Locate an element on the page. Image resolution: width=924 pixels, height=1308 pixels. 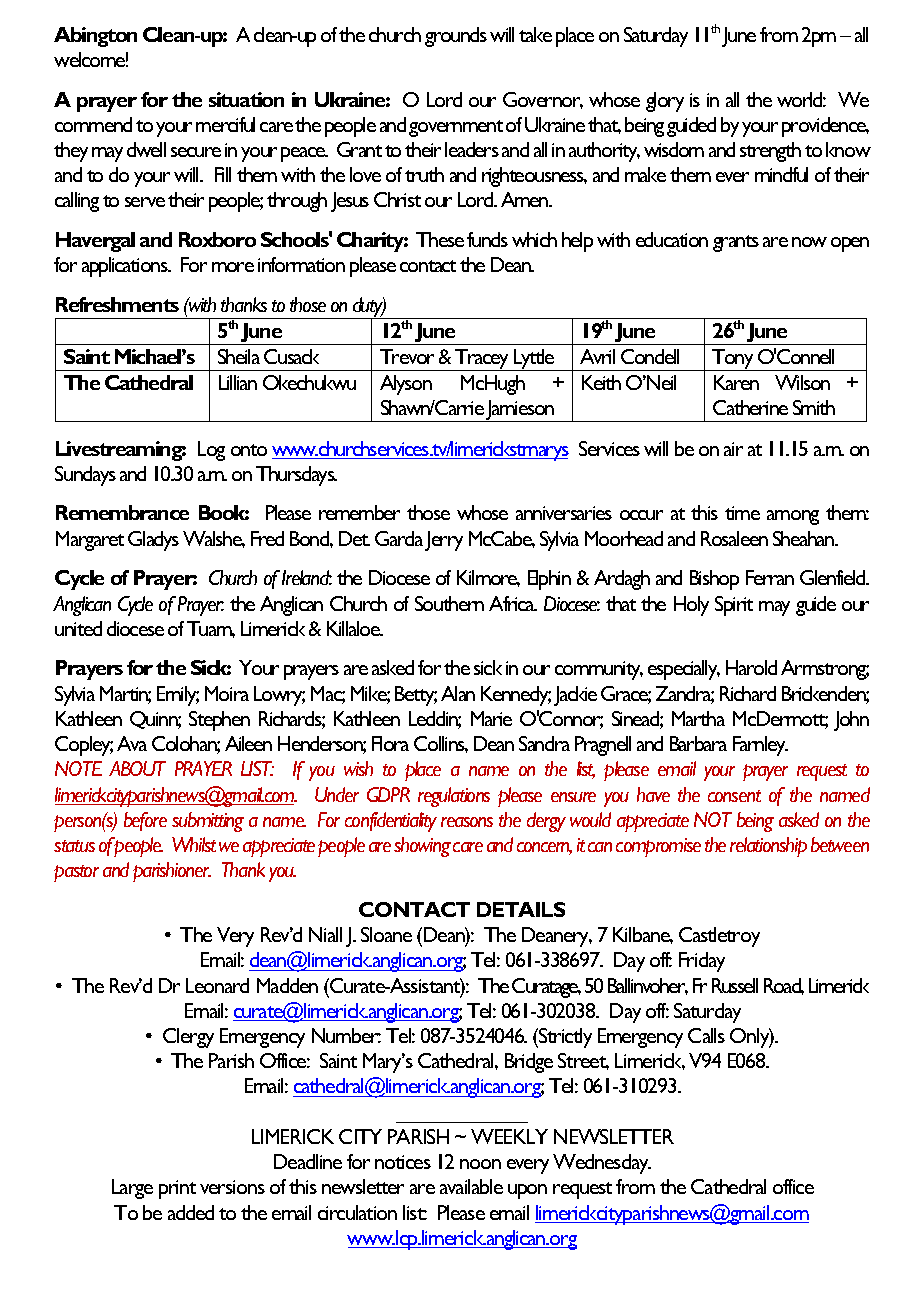
providence is located at coordinates (825, 127).
